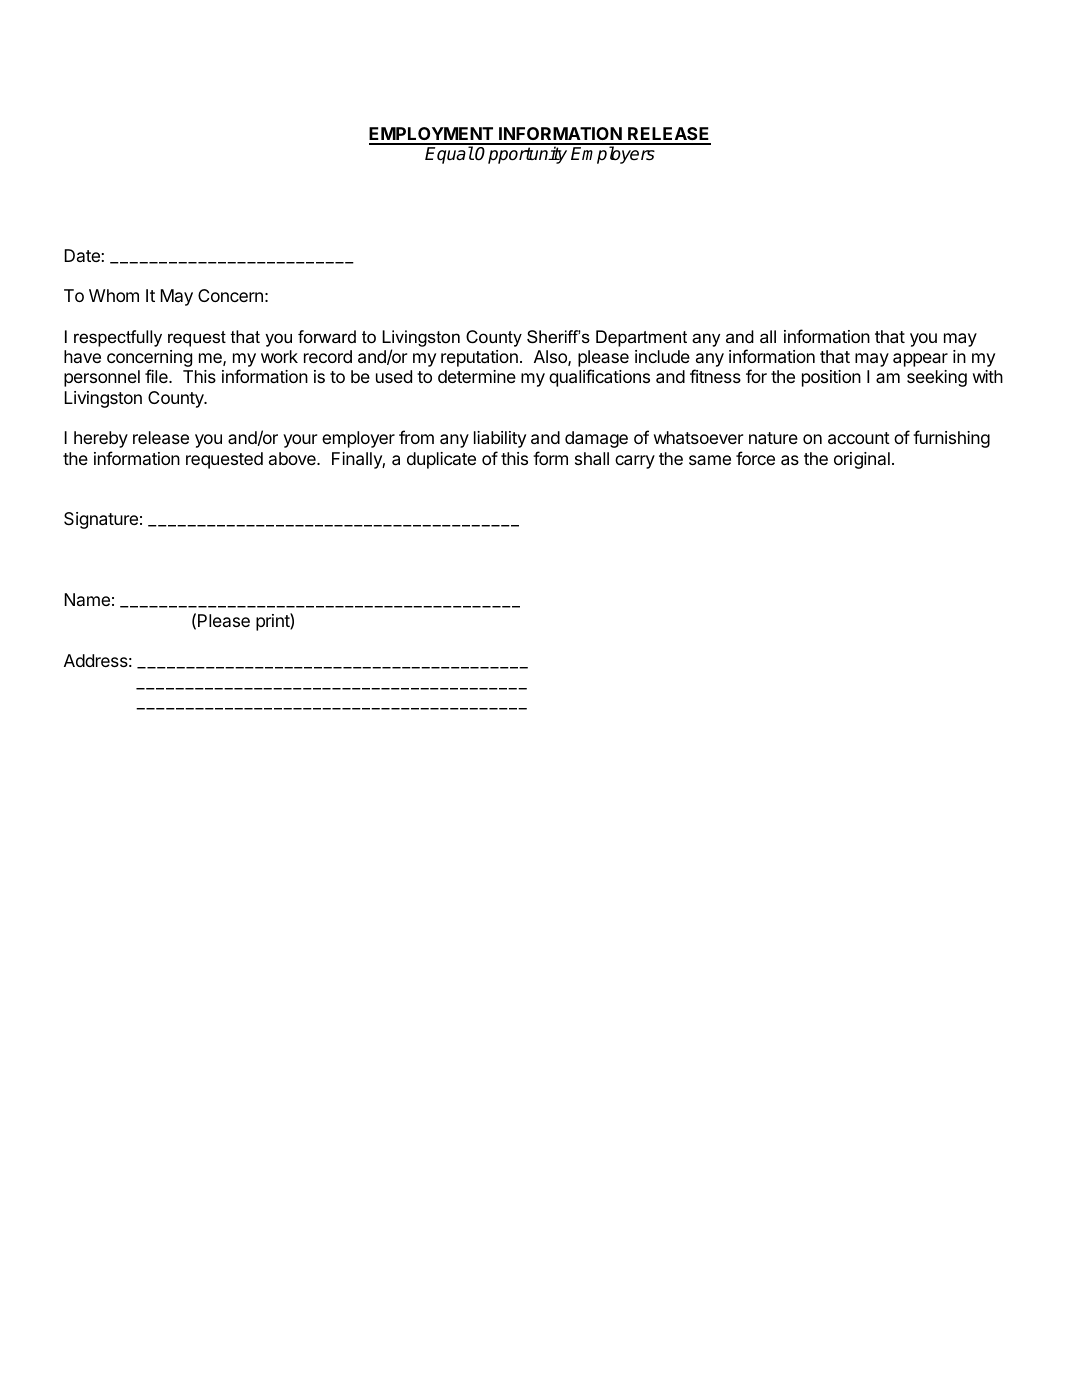  I want to click on Name, so click(87, 599).
